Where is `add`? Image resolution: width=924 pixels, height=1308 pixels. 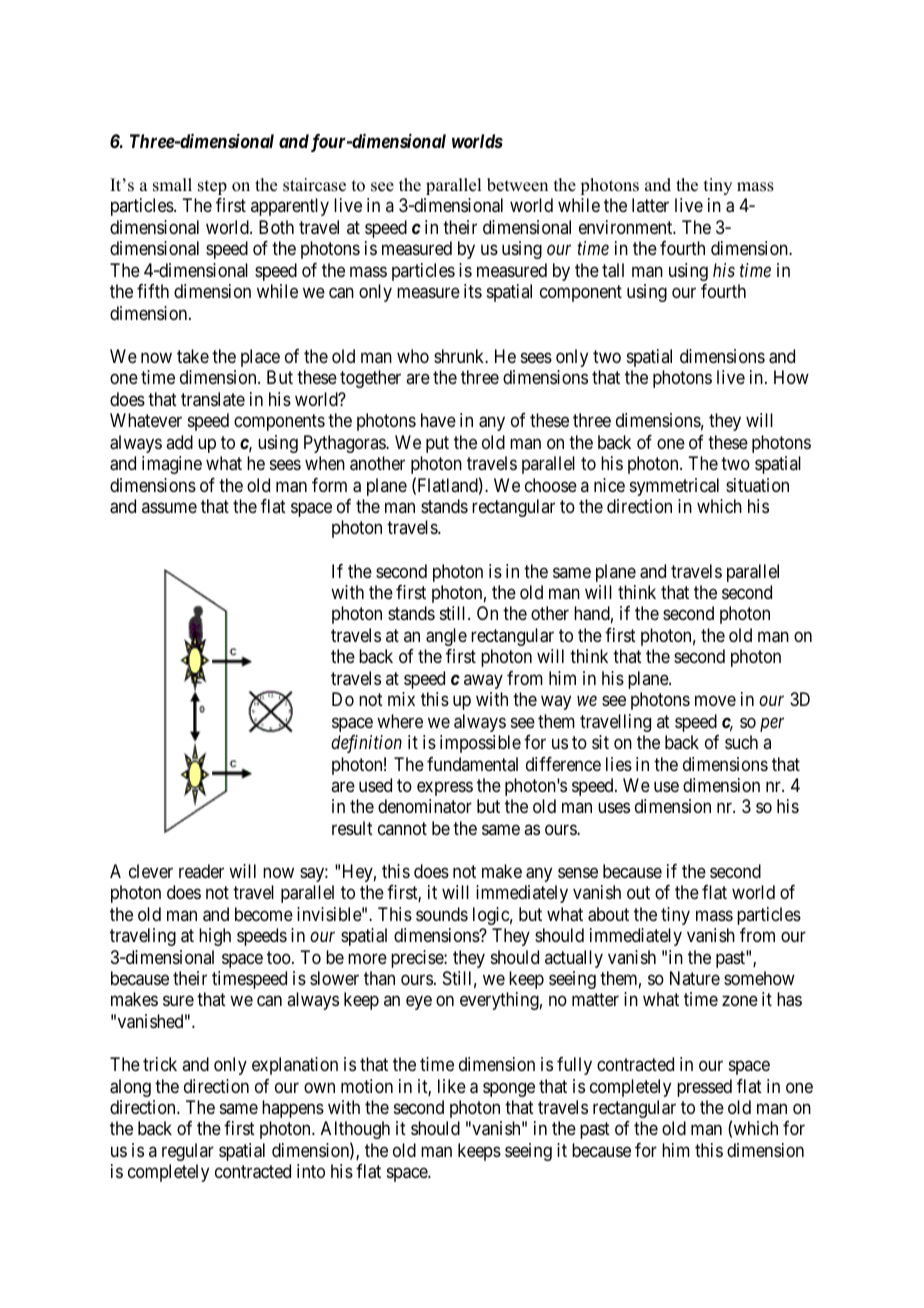
add is located at coordinates (179, 442).
